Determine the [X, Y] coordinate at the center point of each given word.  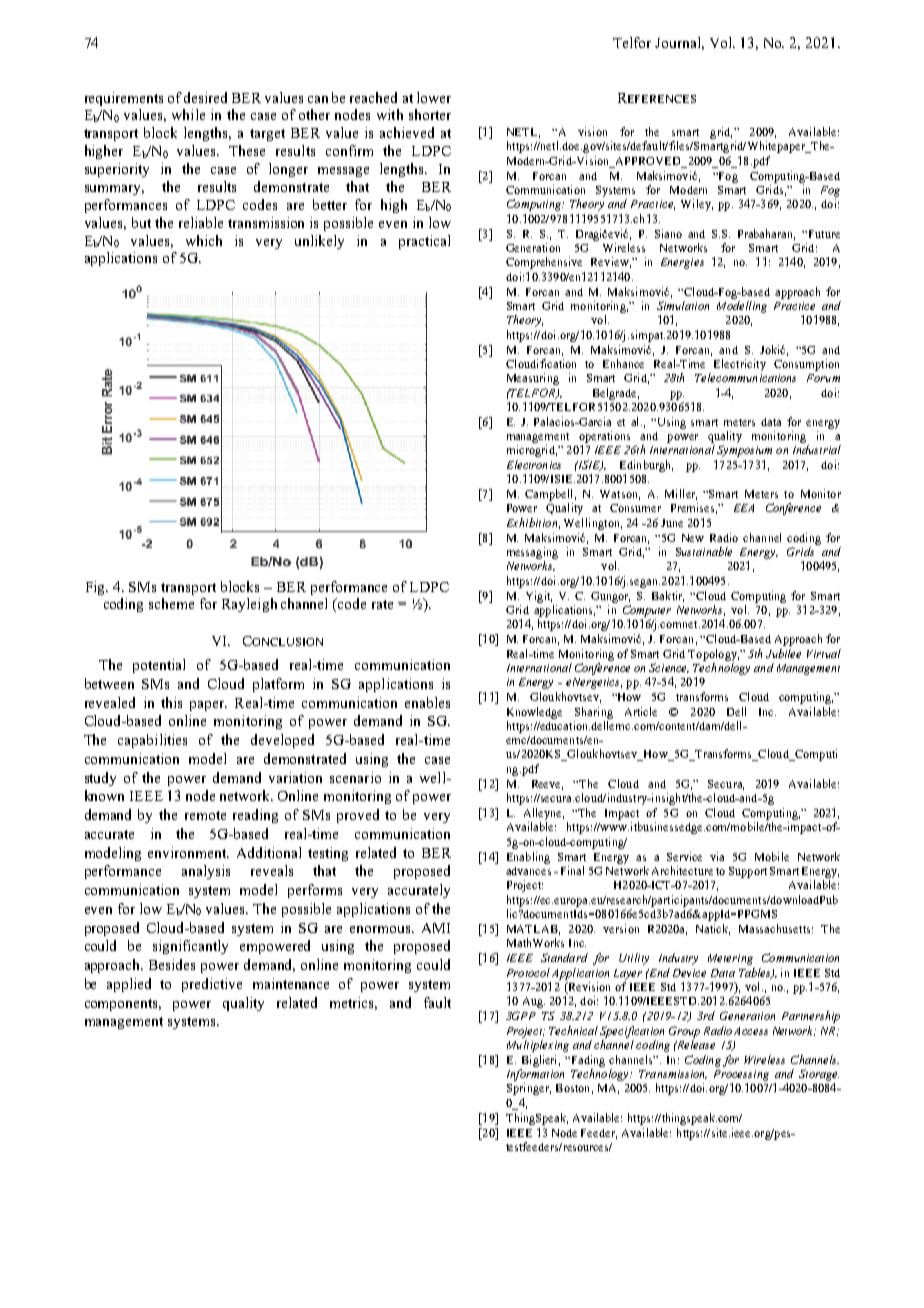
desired [205, 97]
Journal [679, 43]
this [171, 702]
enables [427, 702]
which [204, 240]
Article [641, 711]
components [123, 1005]
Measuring [533, 379]
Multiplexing [538, 1046]
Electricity [740, 365]
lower [434, 97]
